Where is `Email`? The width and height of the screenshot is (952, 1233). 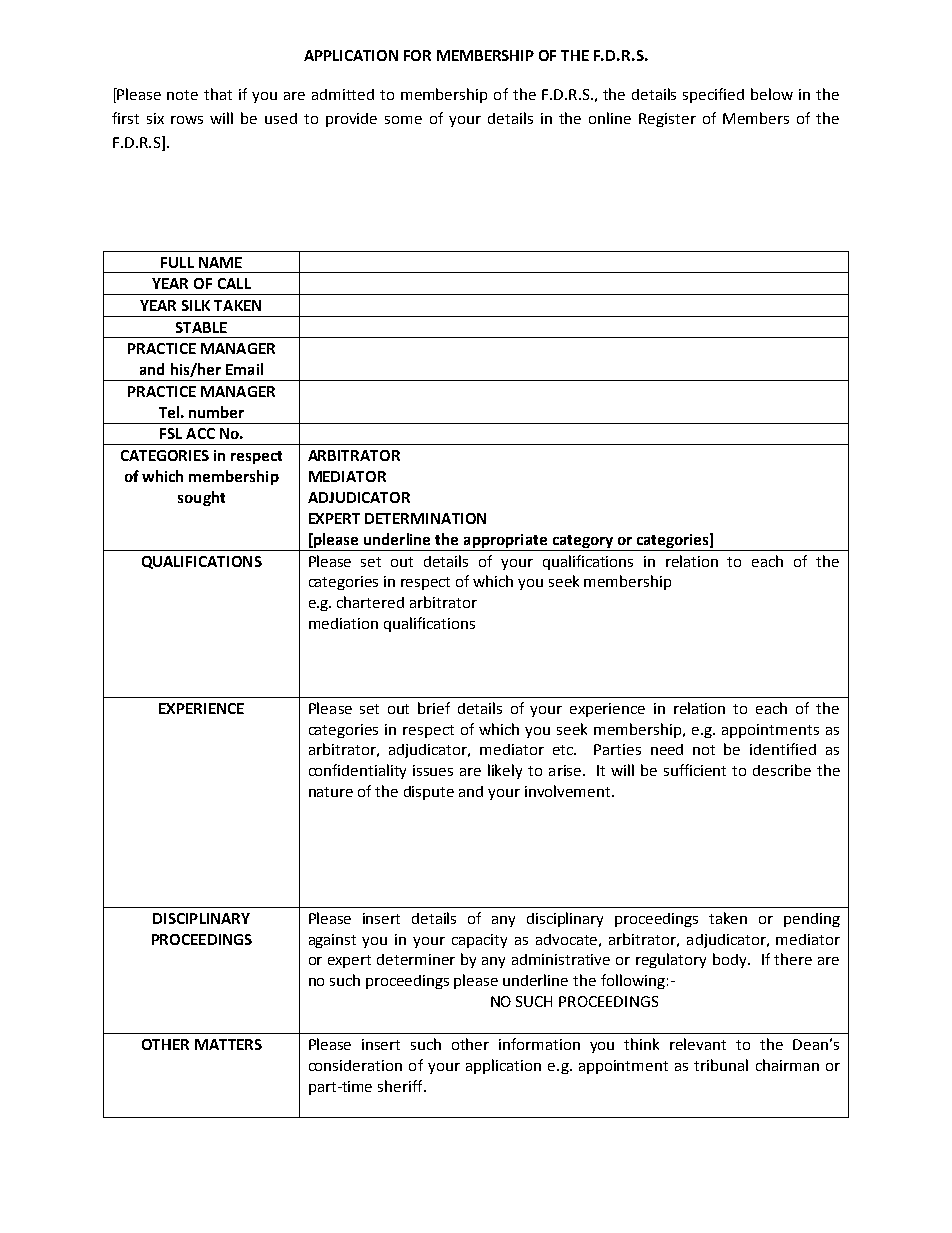 Email is located at coordinates (244, 369).
